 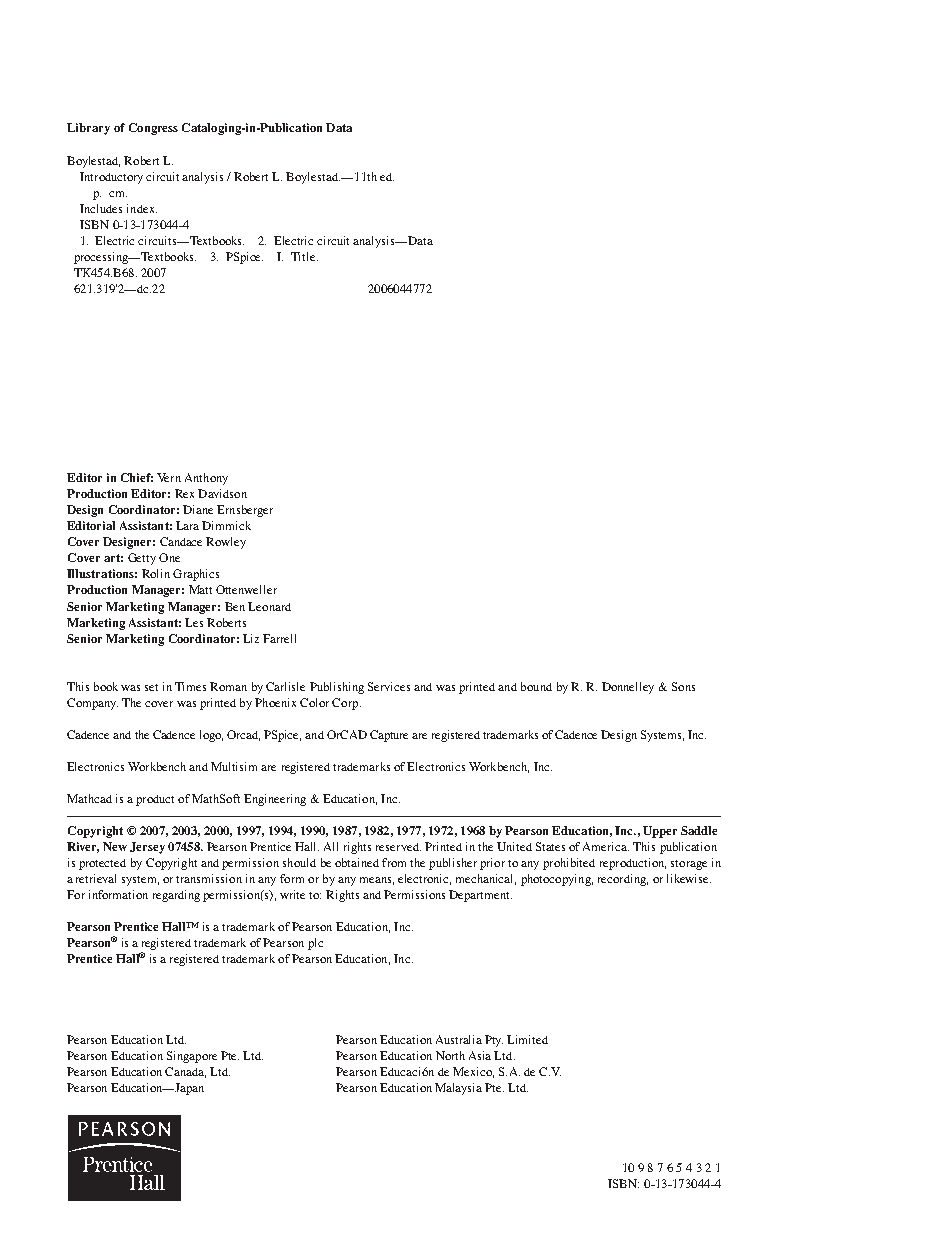 What do you see at coordinates (169, 477) in the document?
I see `Vern` at bounding box center [169, 477].
